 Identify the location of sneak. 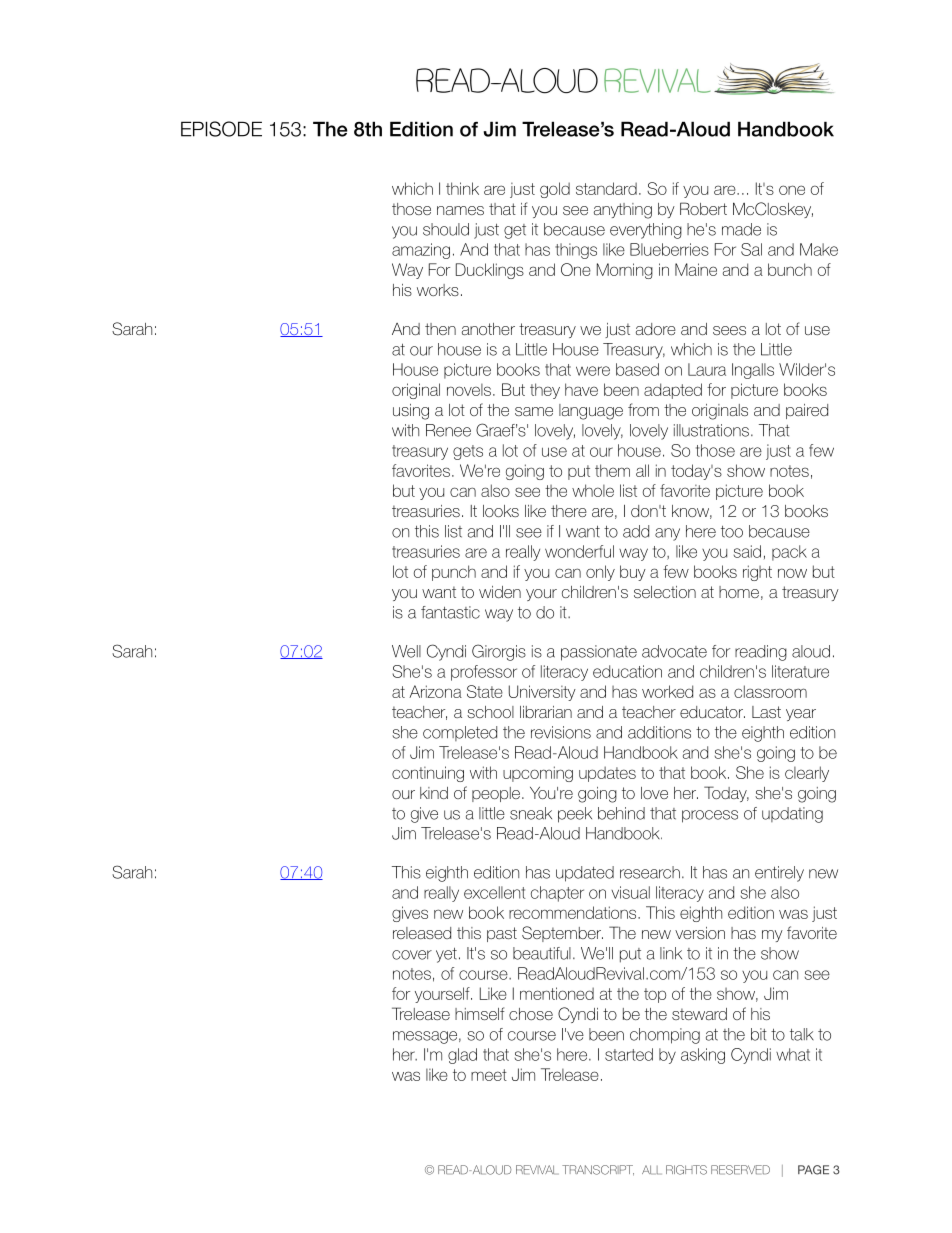
(531, 813).
